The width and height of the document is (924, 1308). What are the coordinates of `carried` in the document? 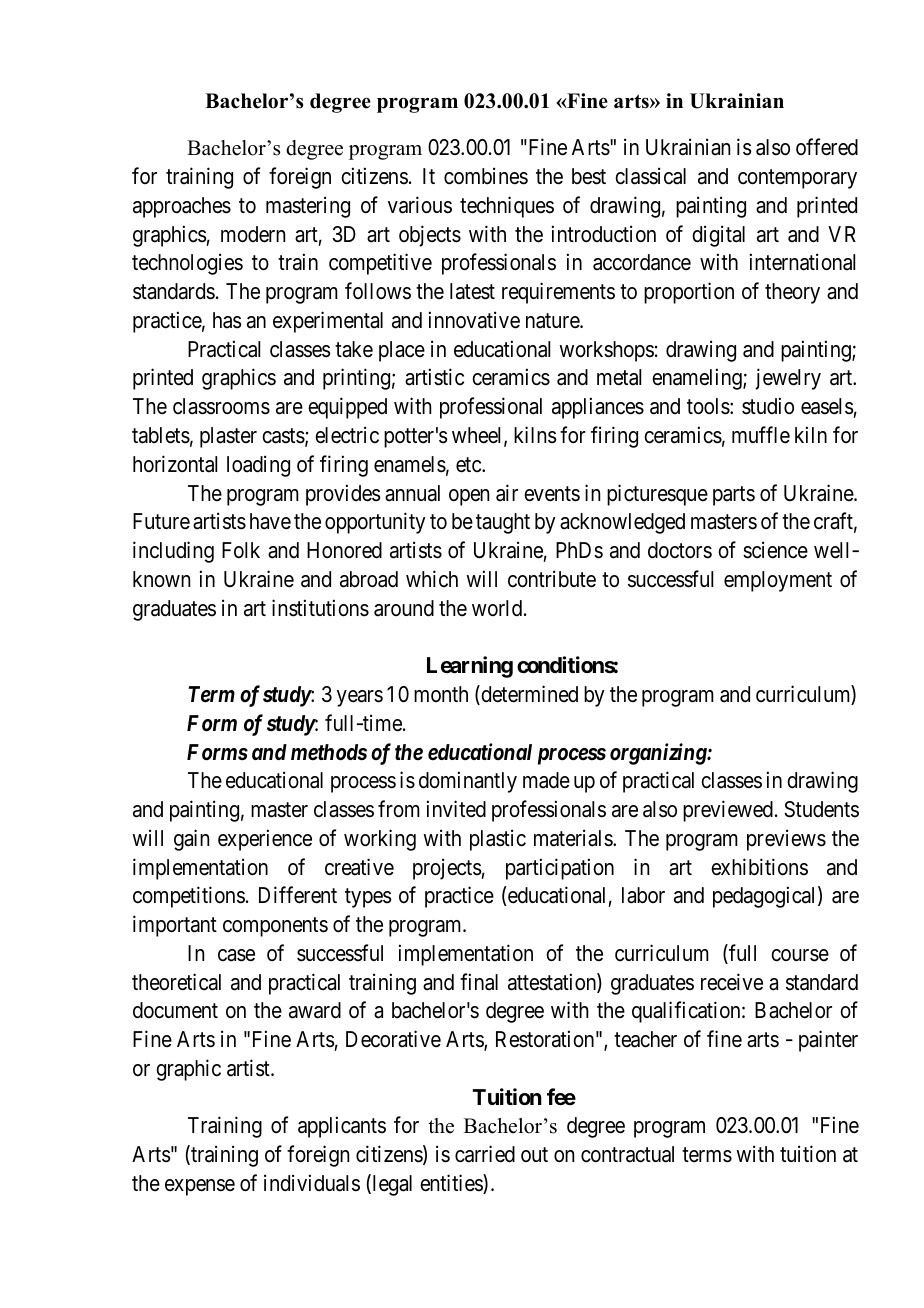 It's located at (485, 1154).
